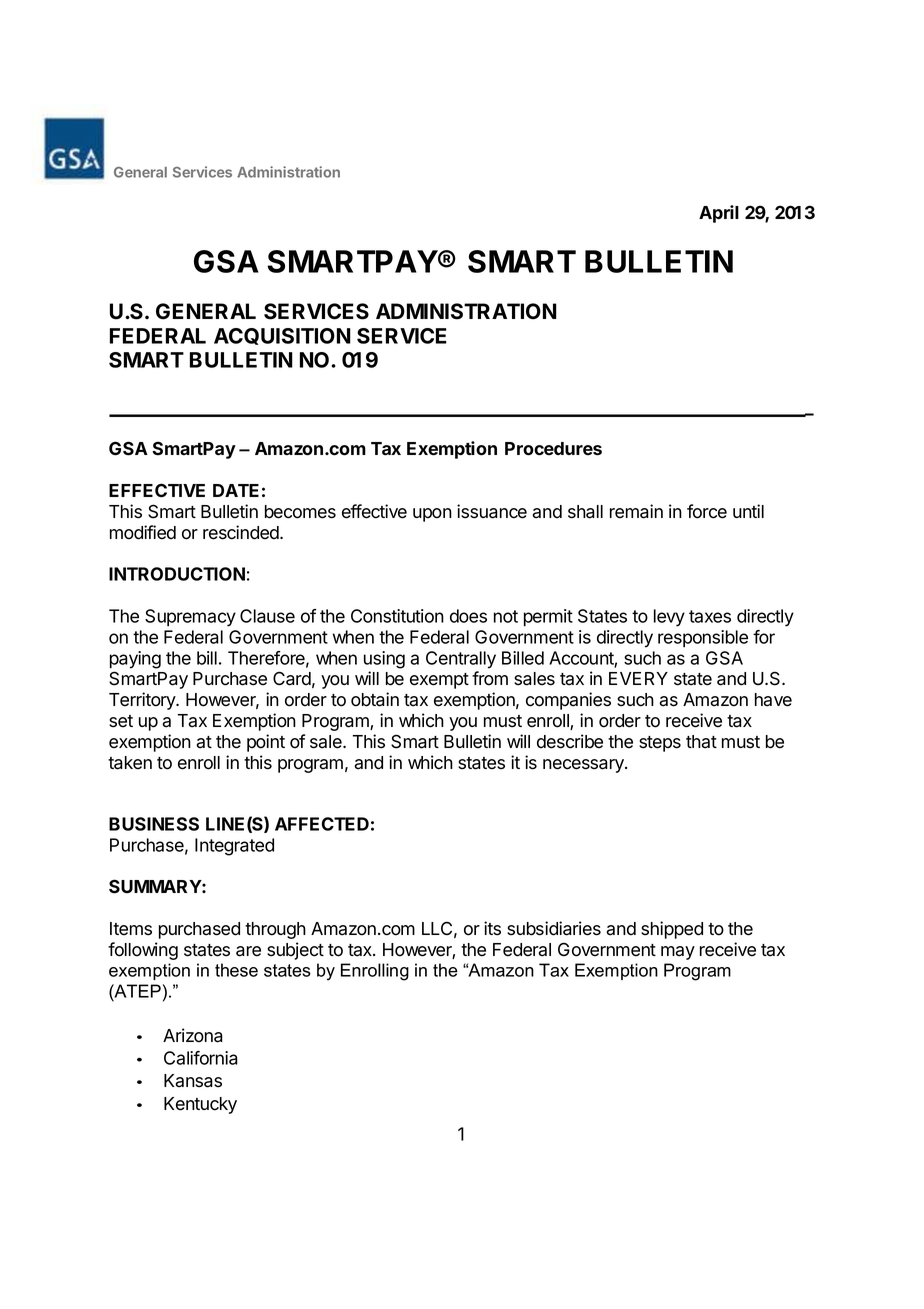 The image size is (924, 1309). I want to click on its, so click(492, 928).
